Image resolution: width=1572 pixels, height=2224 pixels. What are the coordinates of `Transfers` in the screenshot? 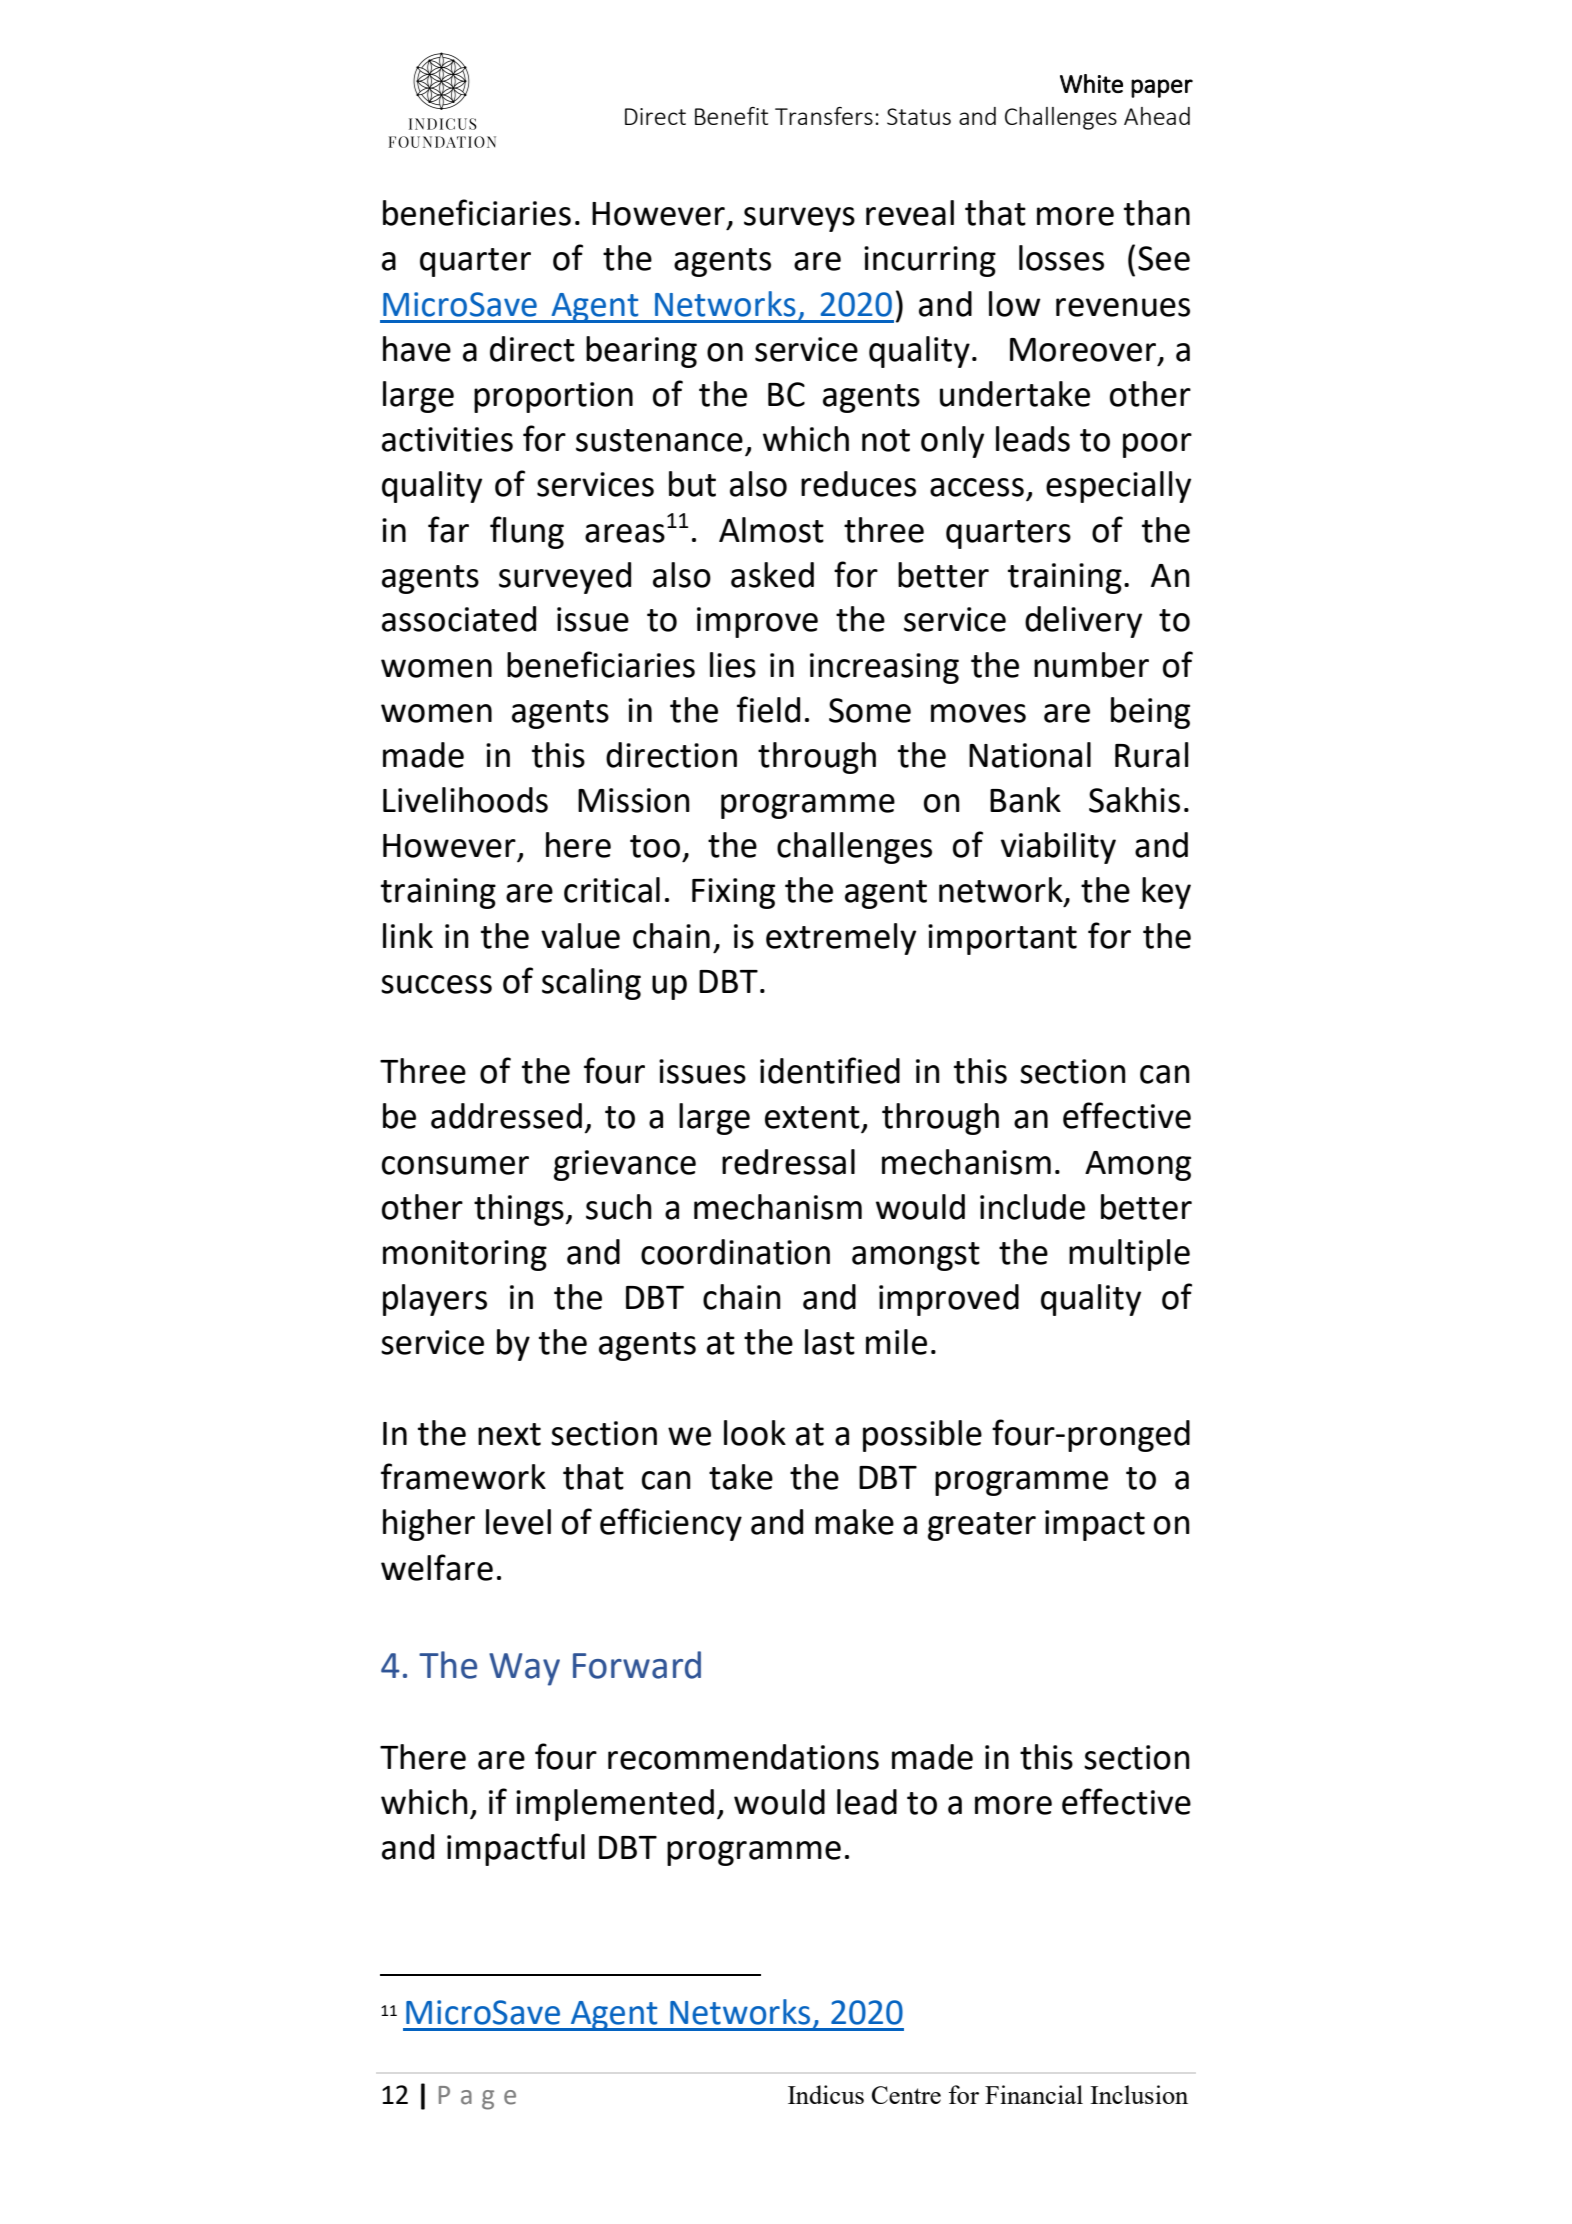 It's located at (824, 116).
